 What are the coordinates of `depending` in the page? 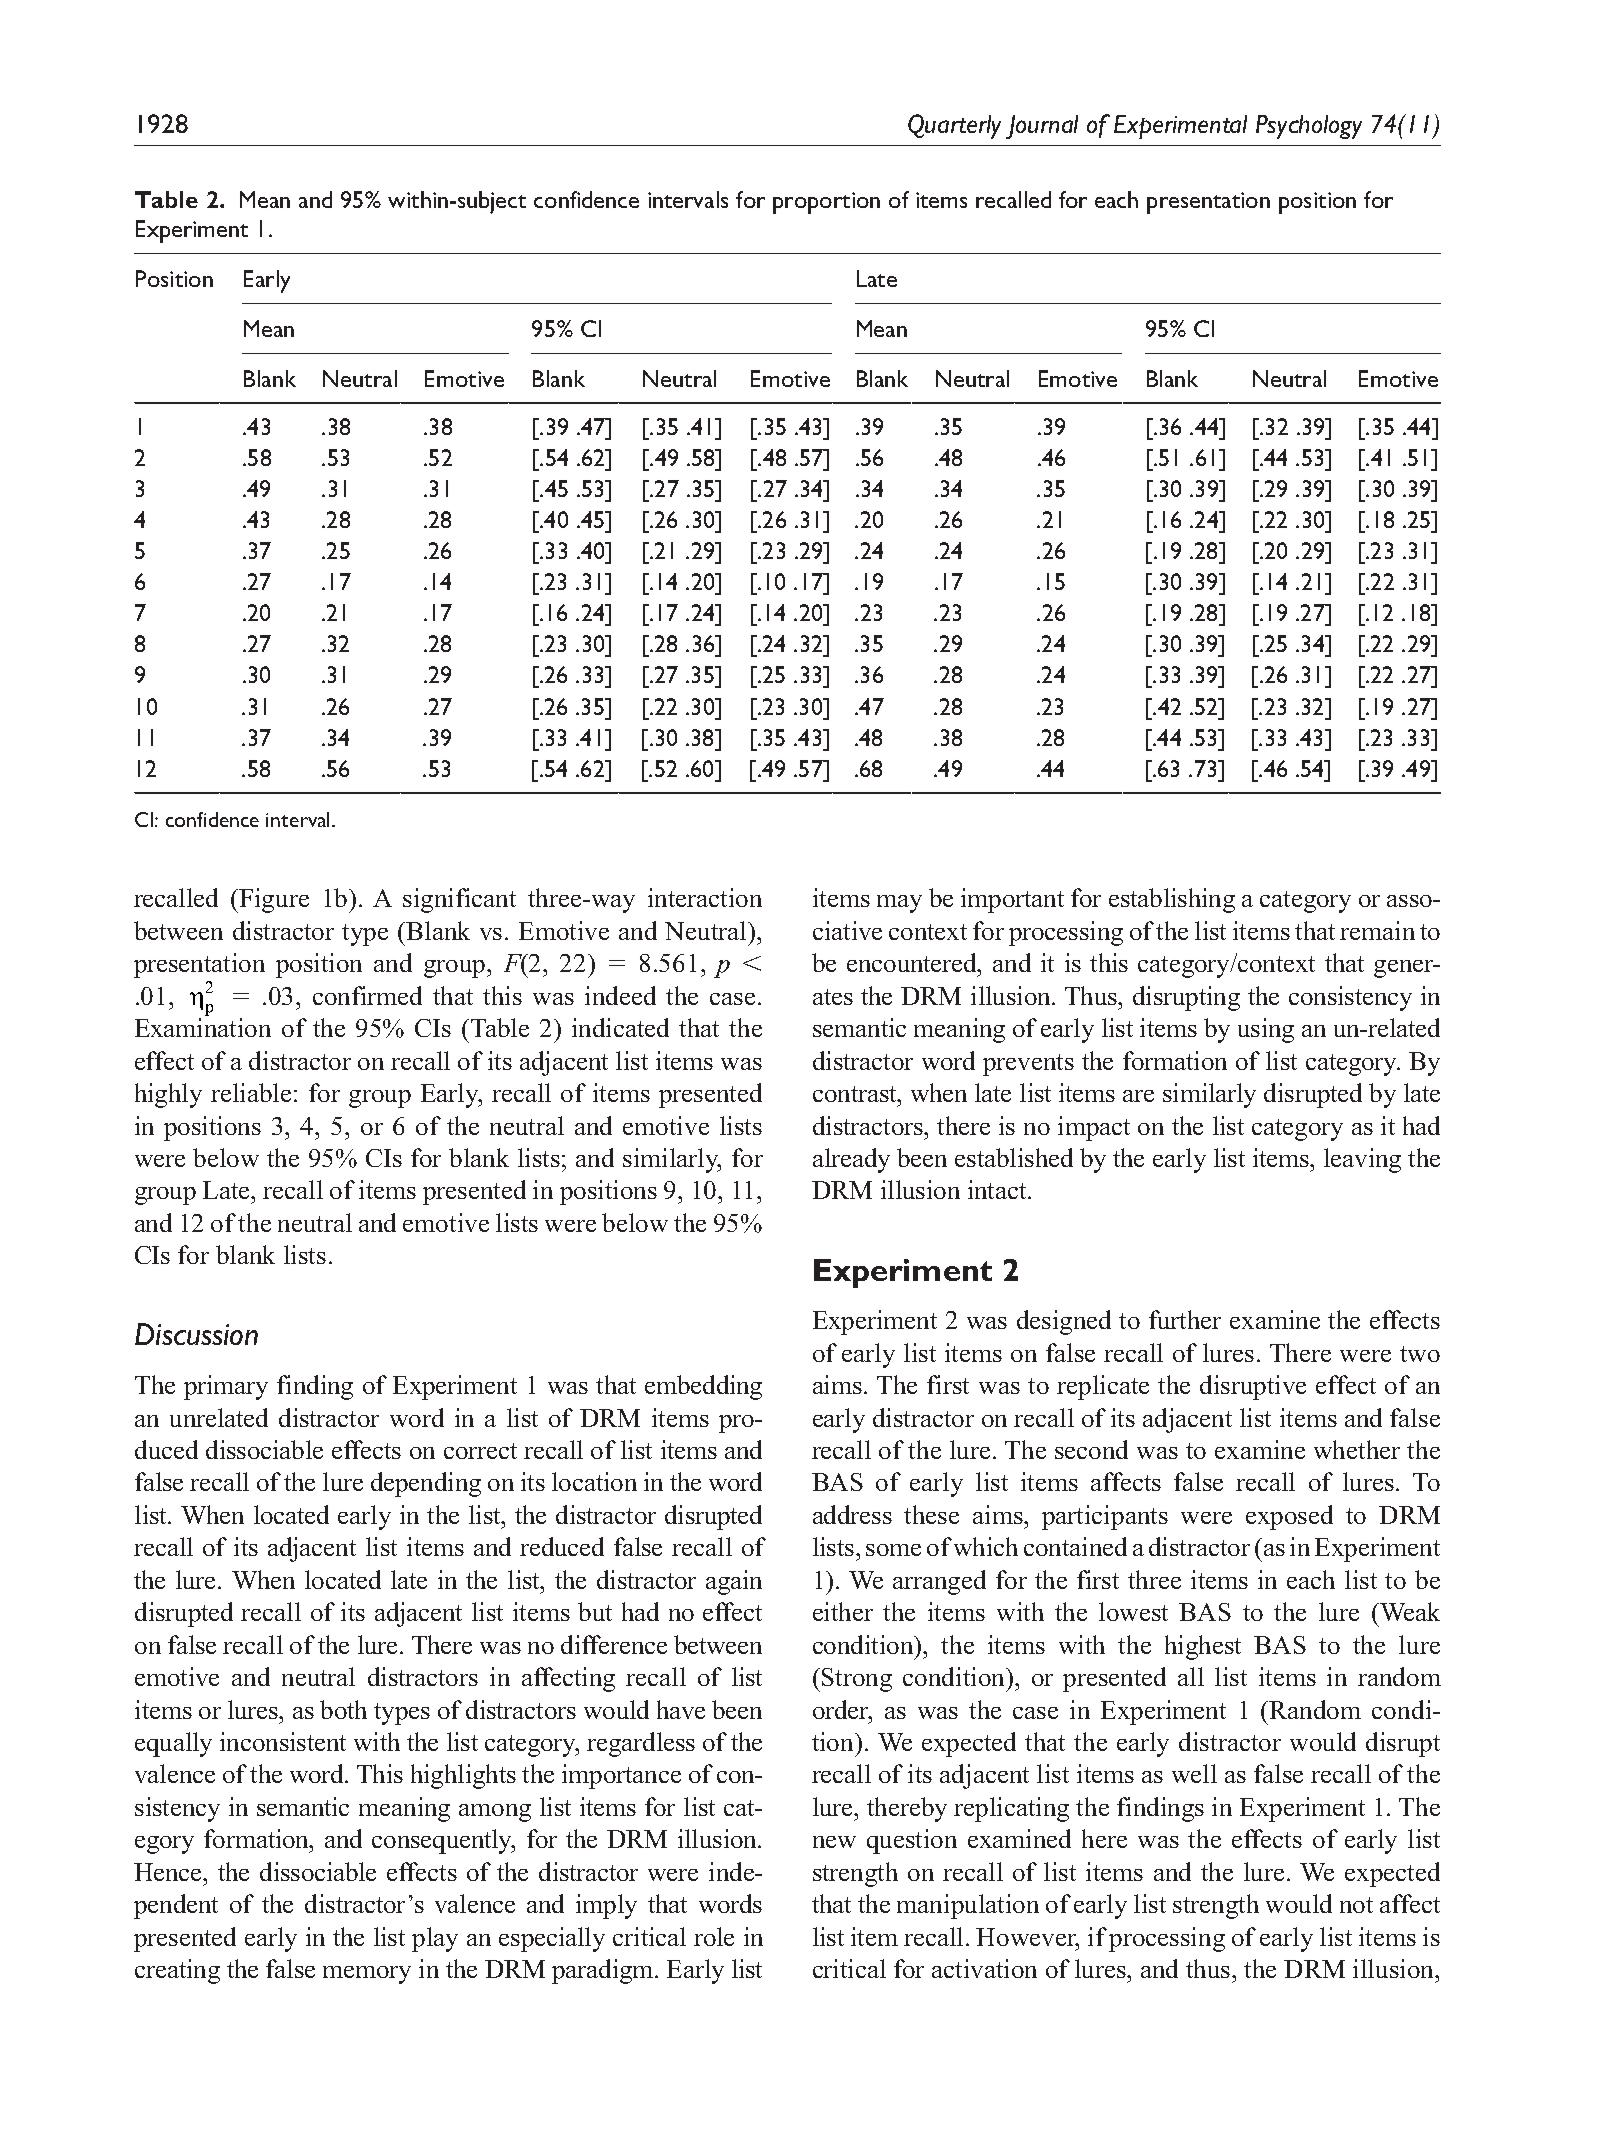 It's located at (426, 1484).
